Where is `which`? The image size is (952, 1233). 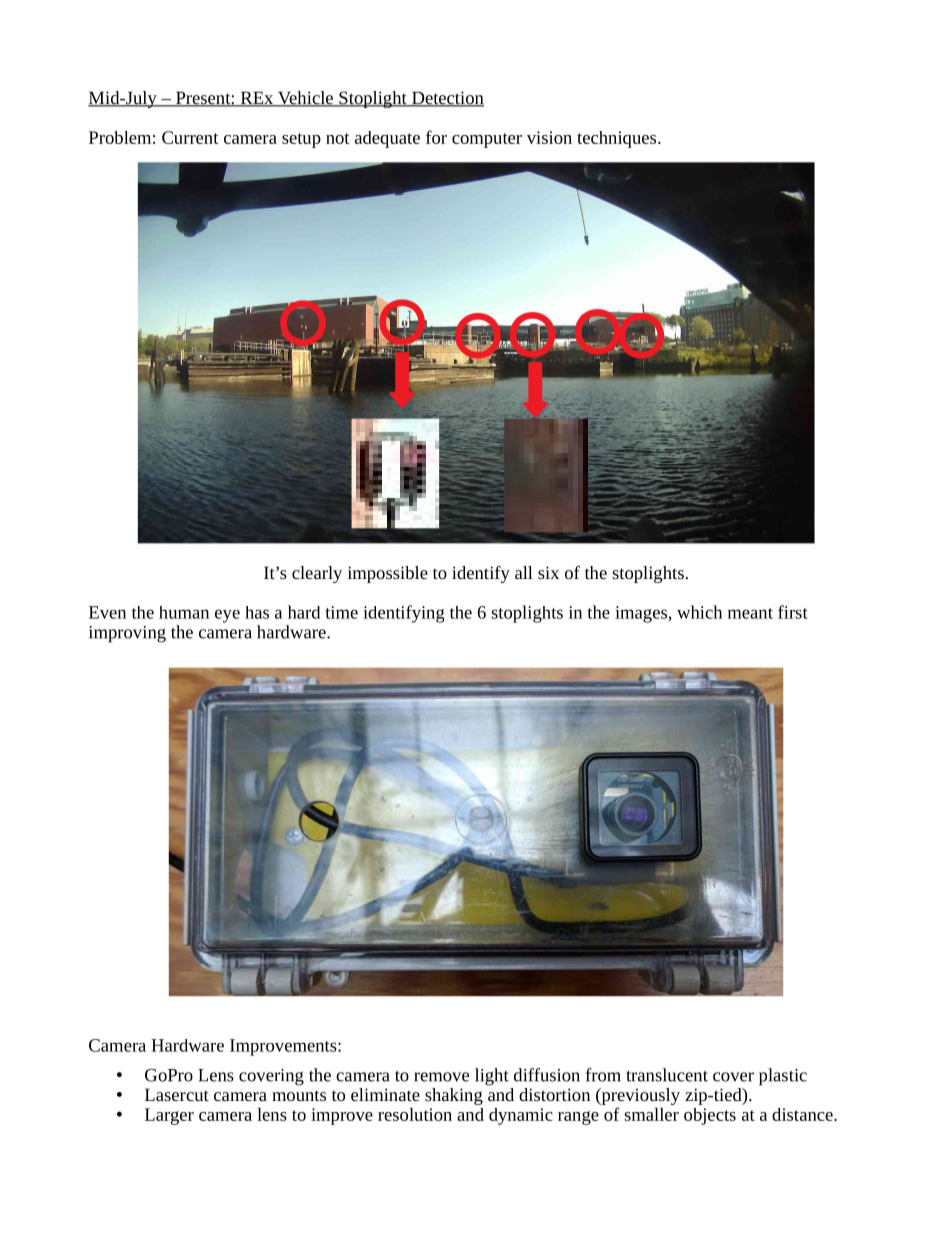 which is located at coordinates (699, 612).
